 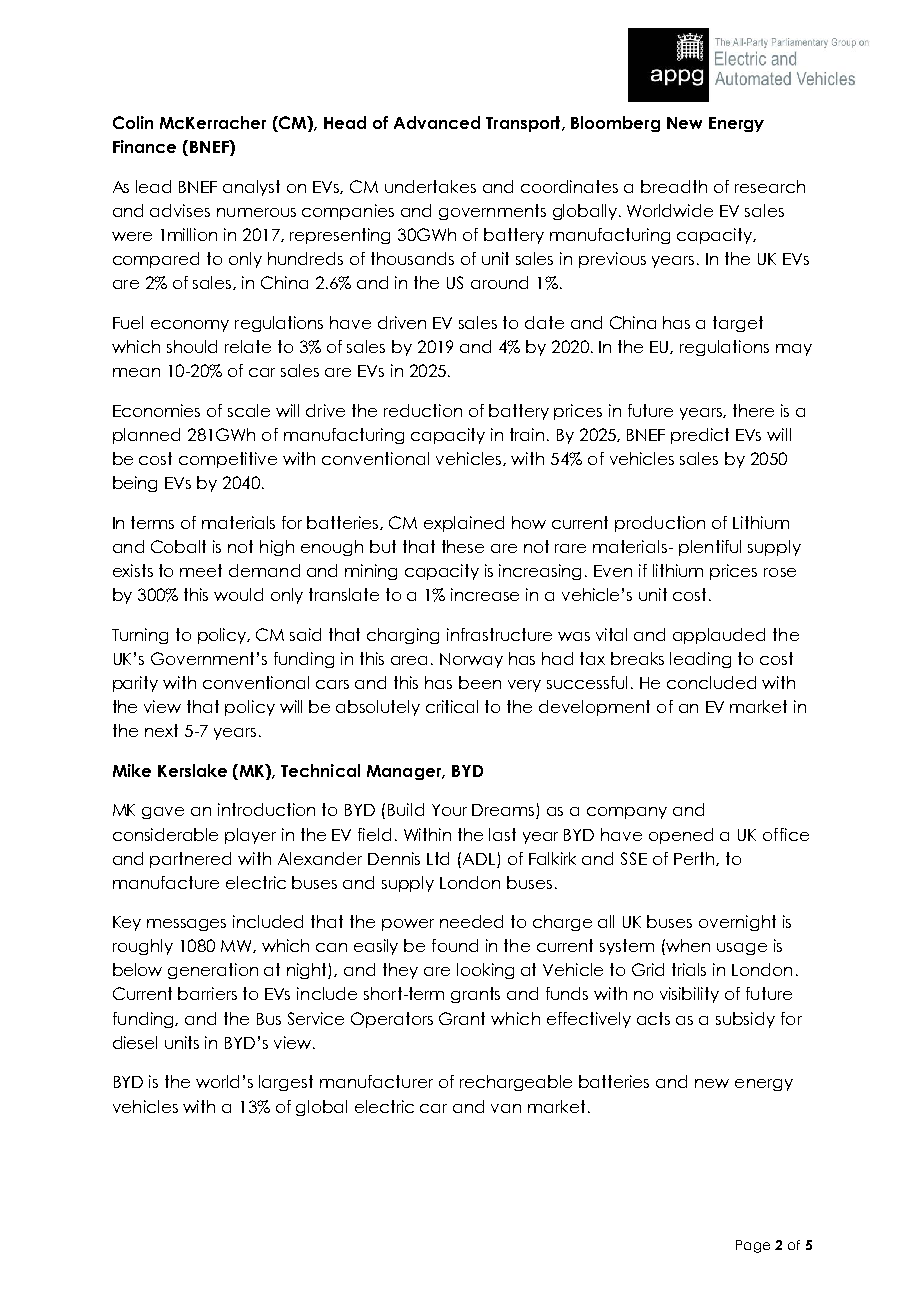 What do you see at coordinates (660, 524) in the page?
I see `production` at bounding box center [660, 524].
